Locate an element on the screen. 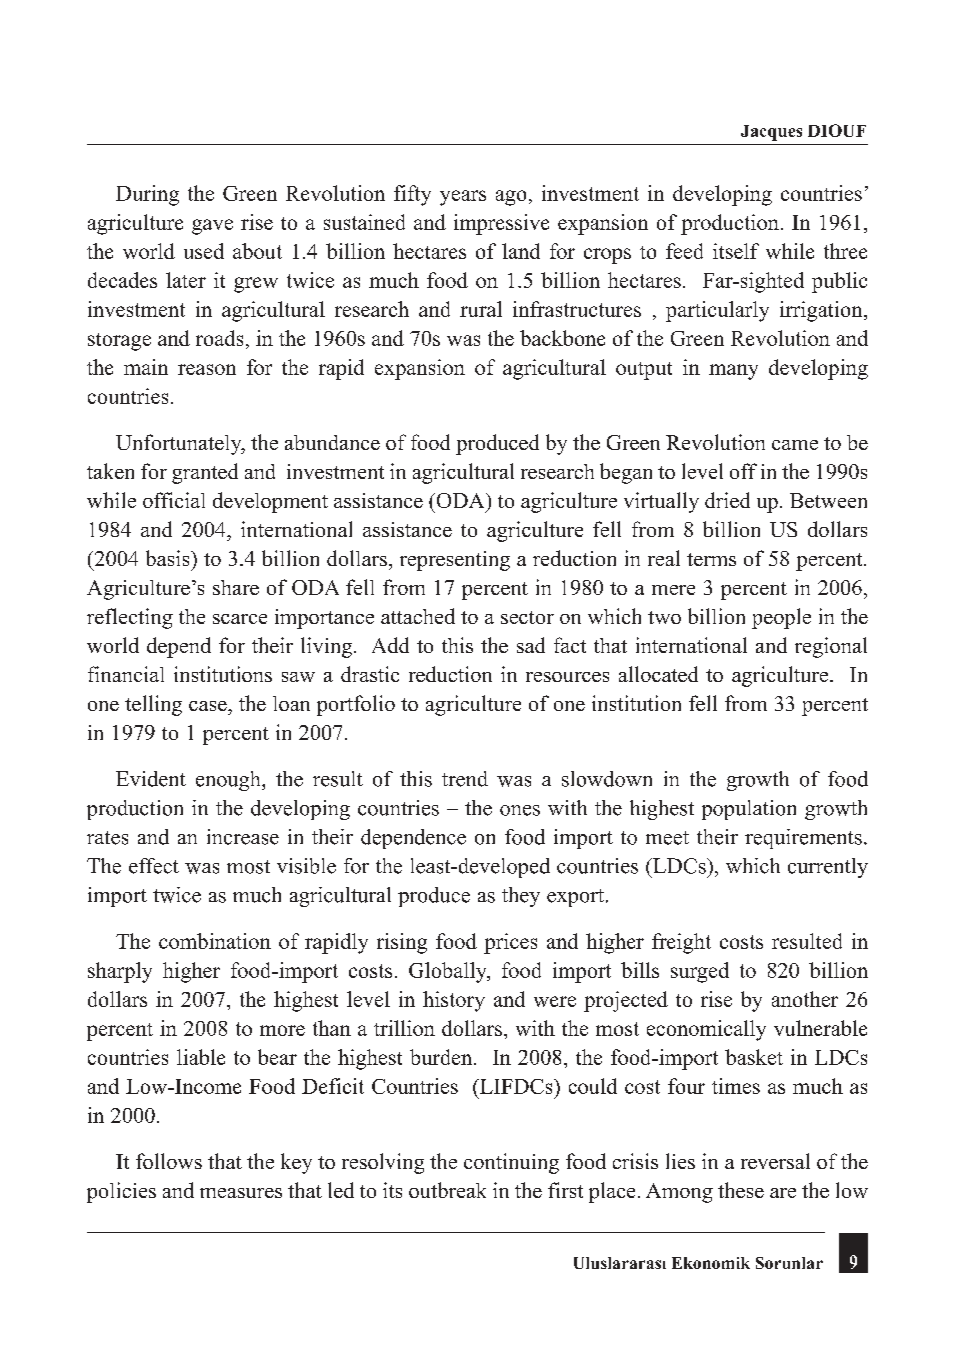  official is located at coordinates (174, 500).
